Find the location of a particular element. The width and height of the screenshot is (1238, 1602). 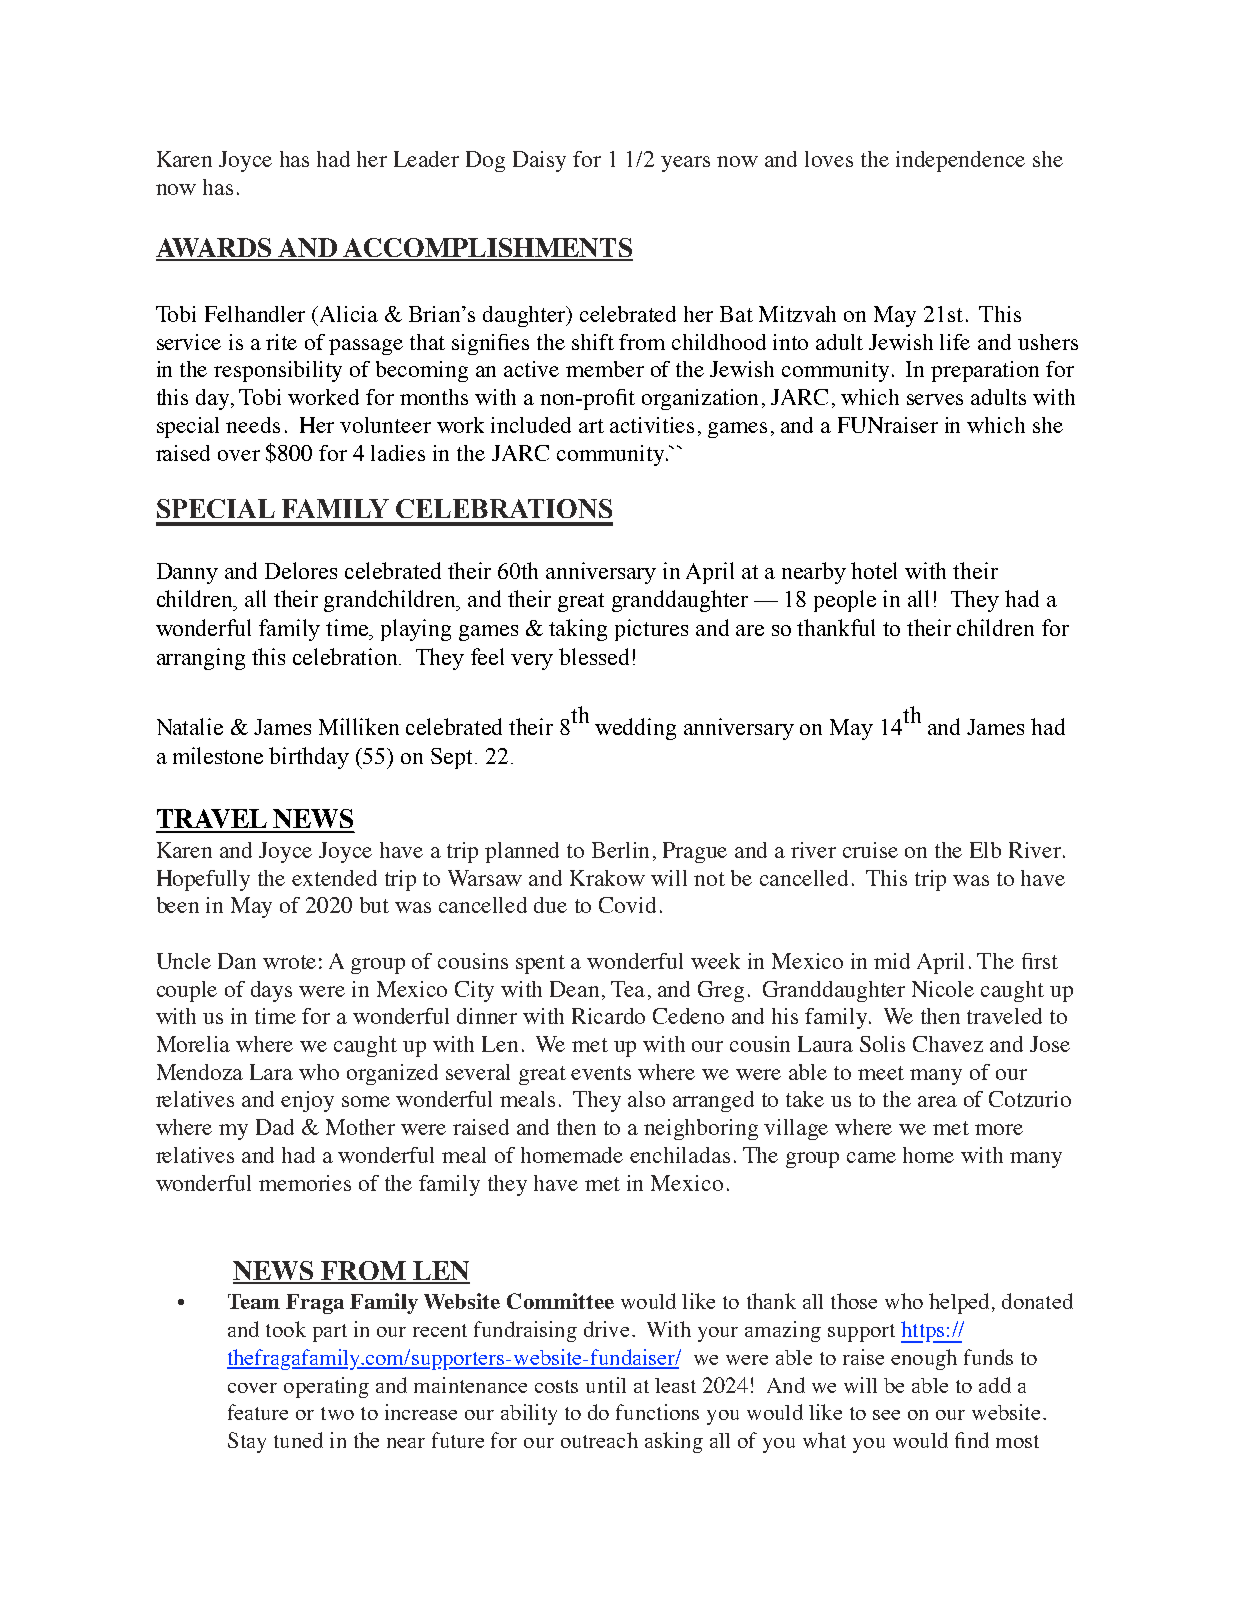

independence is located at coordinates (960, 161).
